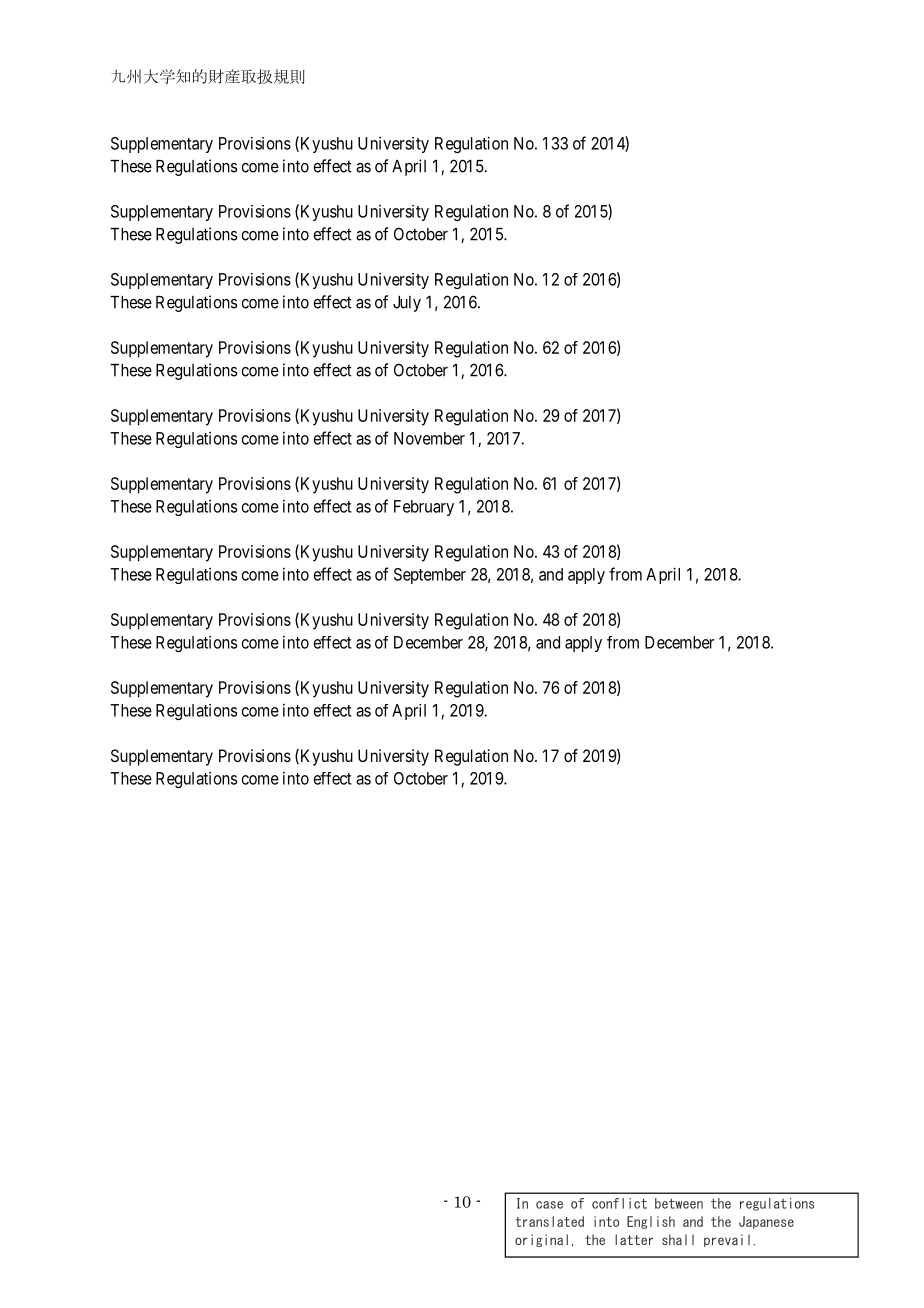  I want to click on September, so click(430, 576).
